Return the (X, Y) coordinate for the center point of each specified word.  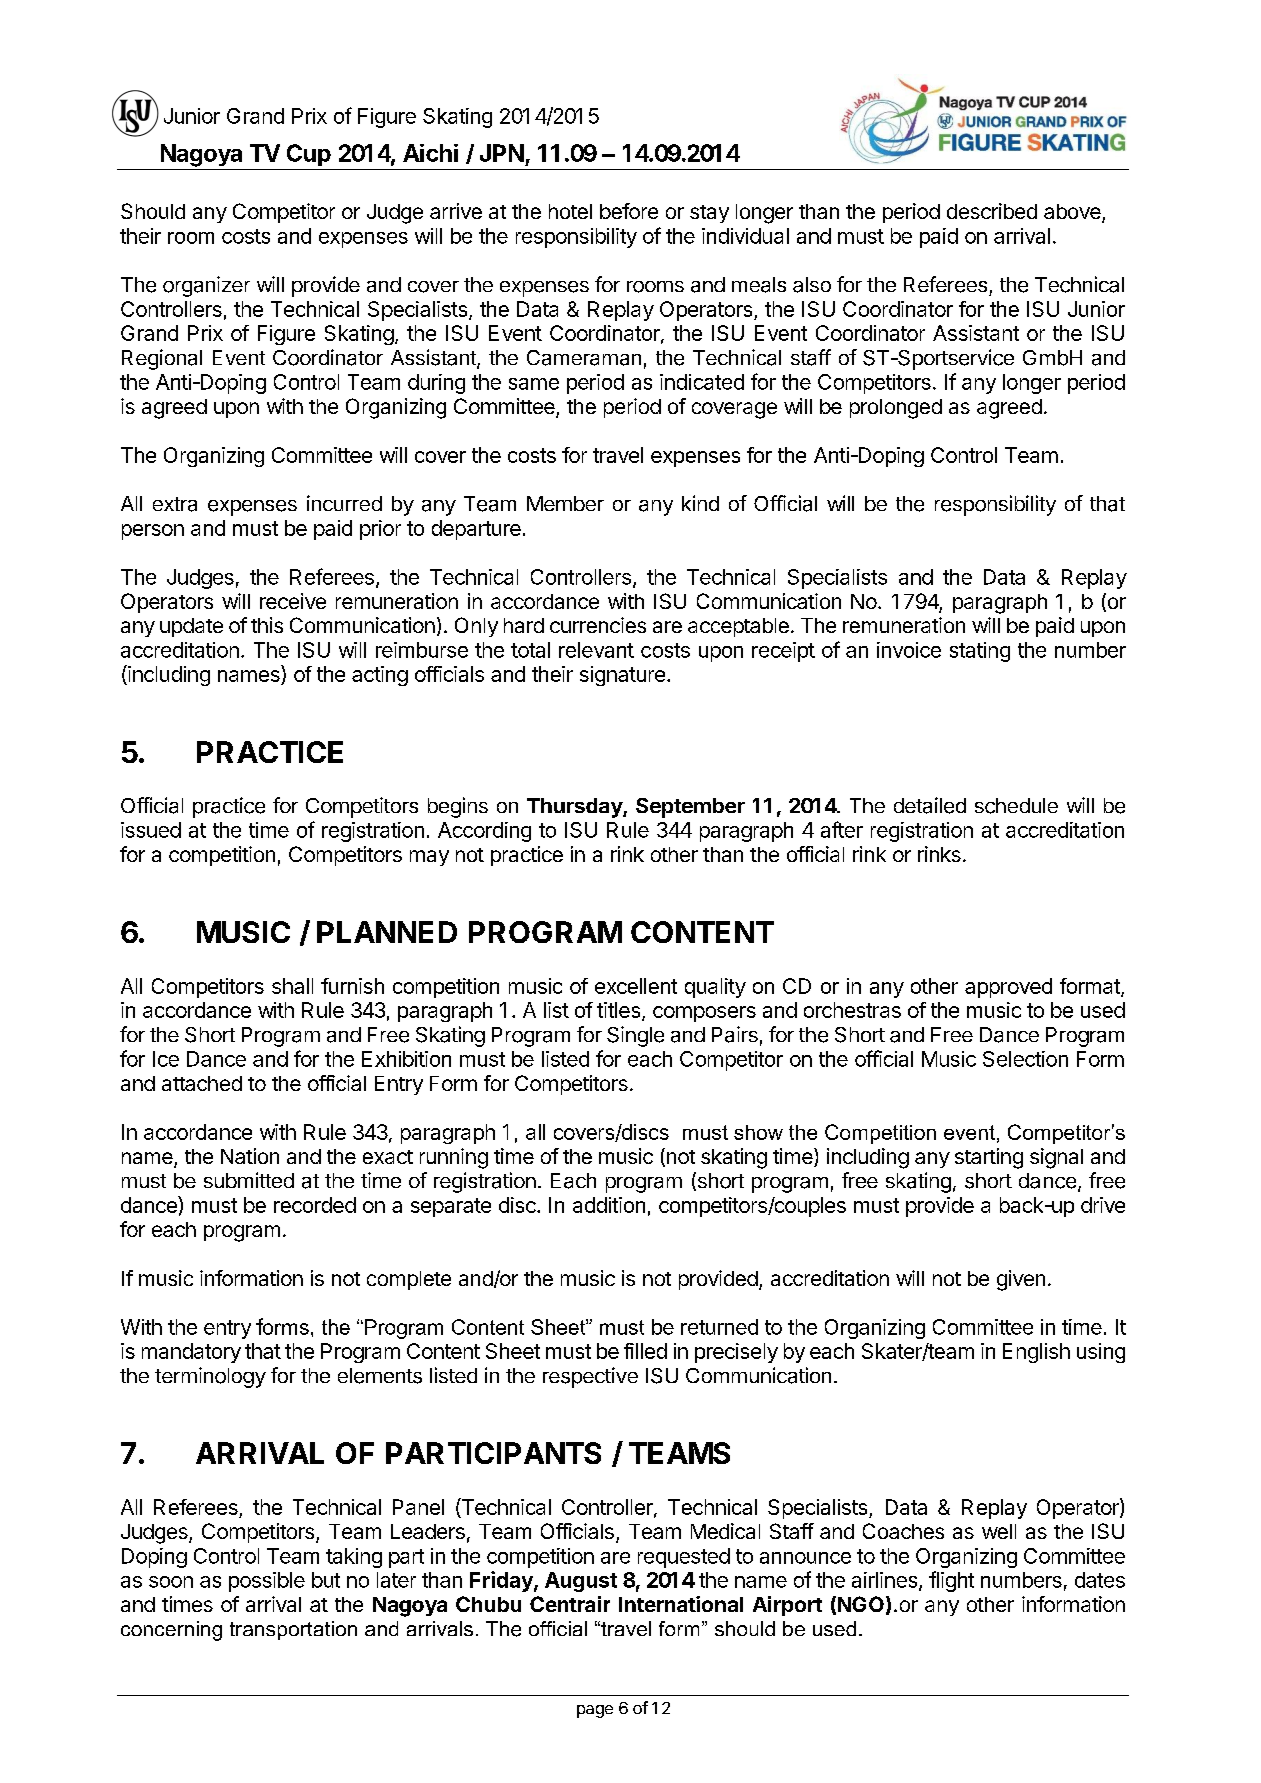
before (629, 211)
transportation (293, 1630)
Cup (309, 155)
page (595, 1711)
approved (1008, 988)
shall (292, 986)
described (992, 211)
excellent (636, 986)
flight (951, 1581)
